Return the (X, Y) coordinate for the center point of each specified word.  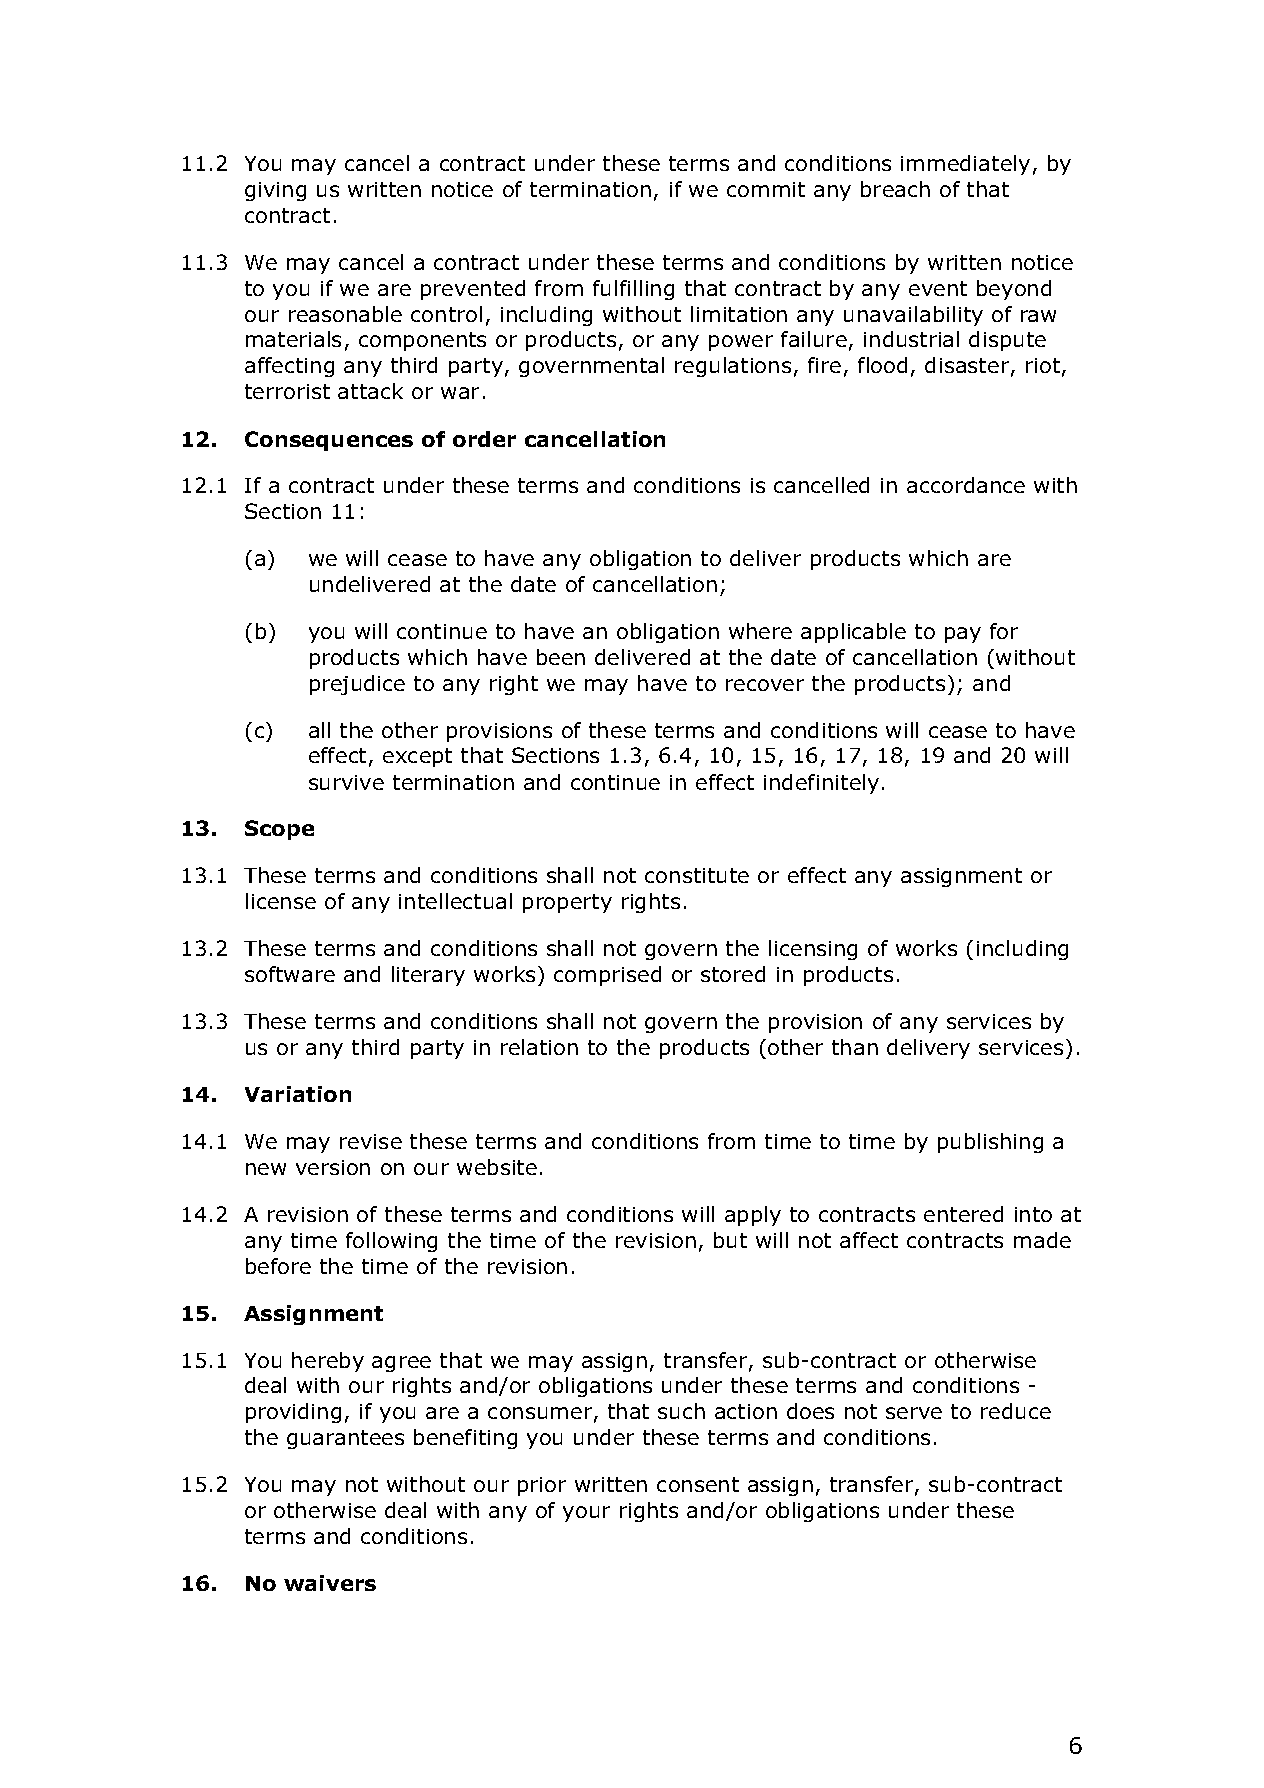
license (281, 901)
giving (275, 191)
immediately (965, 165)
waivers (330, 1583)
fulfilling (633, 290)
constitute (697, 875)
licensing (813, 950)
